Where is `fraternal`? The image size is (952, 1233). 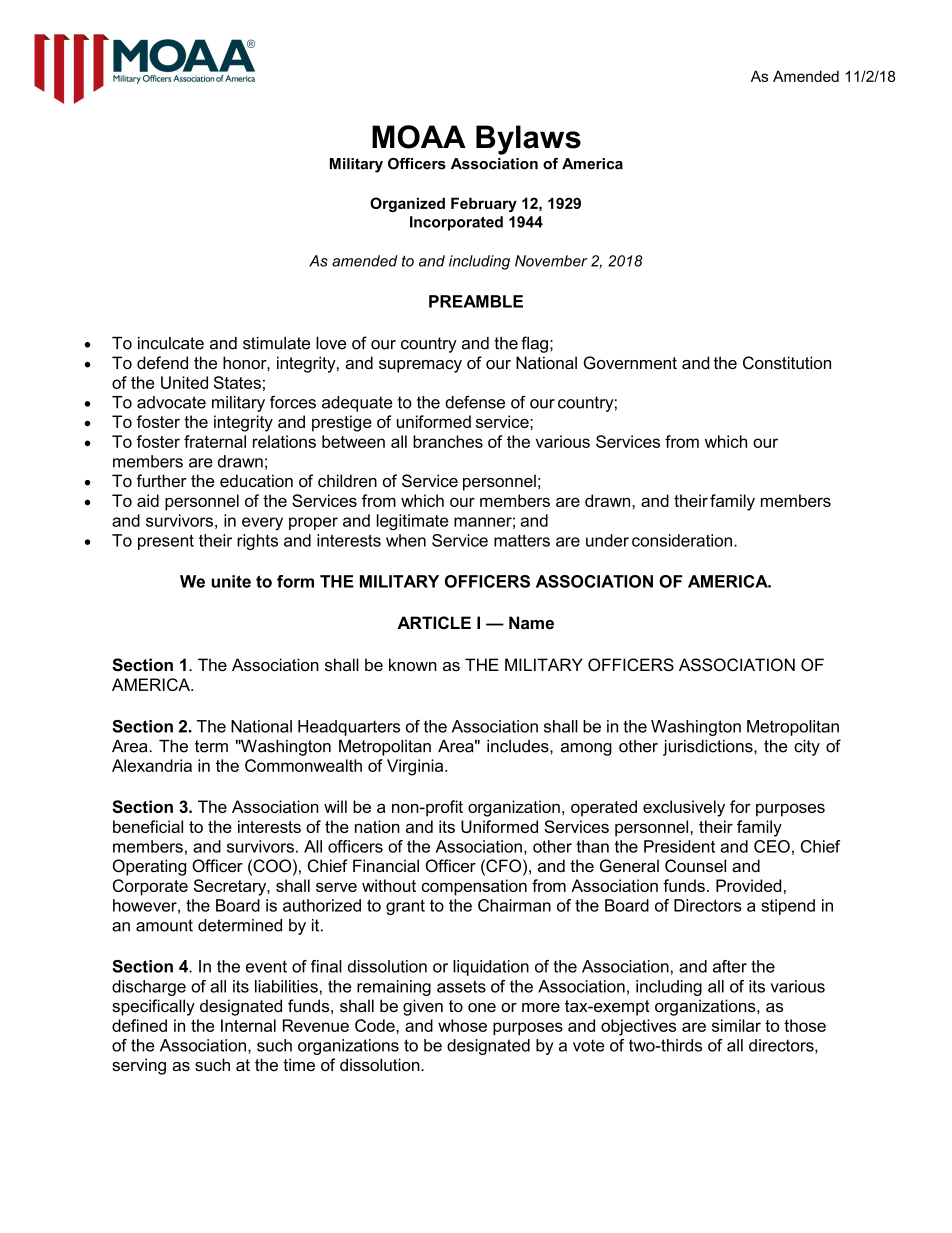 fraternal is located at coordinates (215, 441).
